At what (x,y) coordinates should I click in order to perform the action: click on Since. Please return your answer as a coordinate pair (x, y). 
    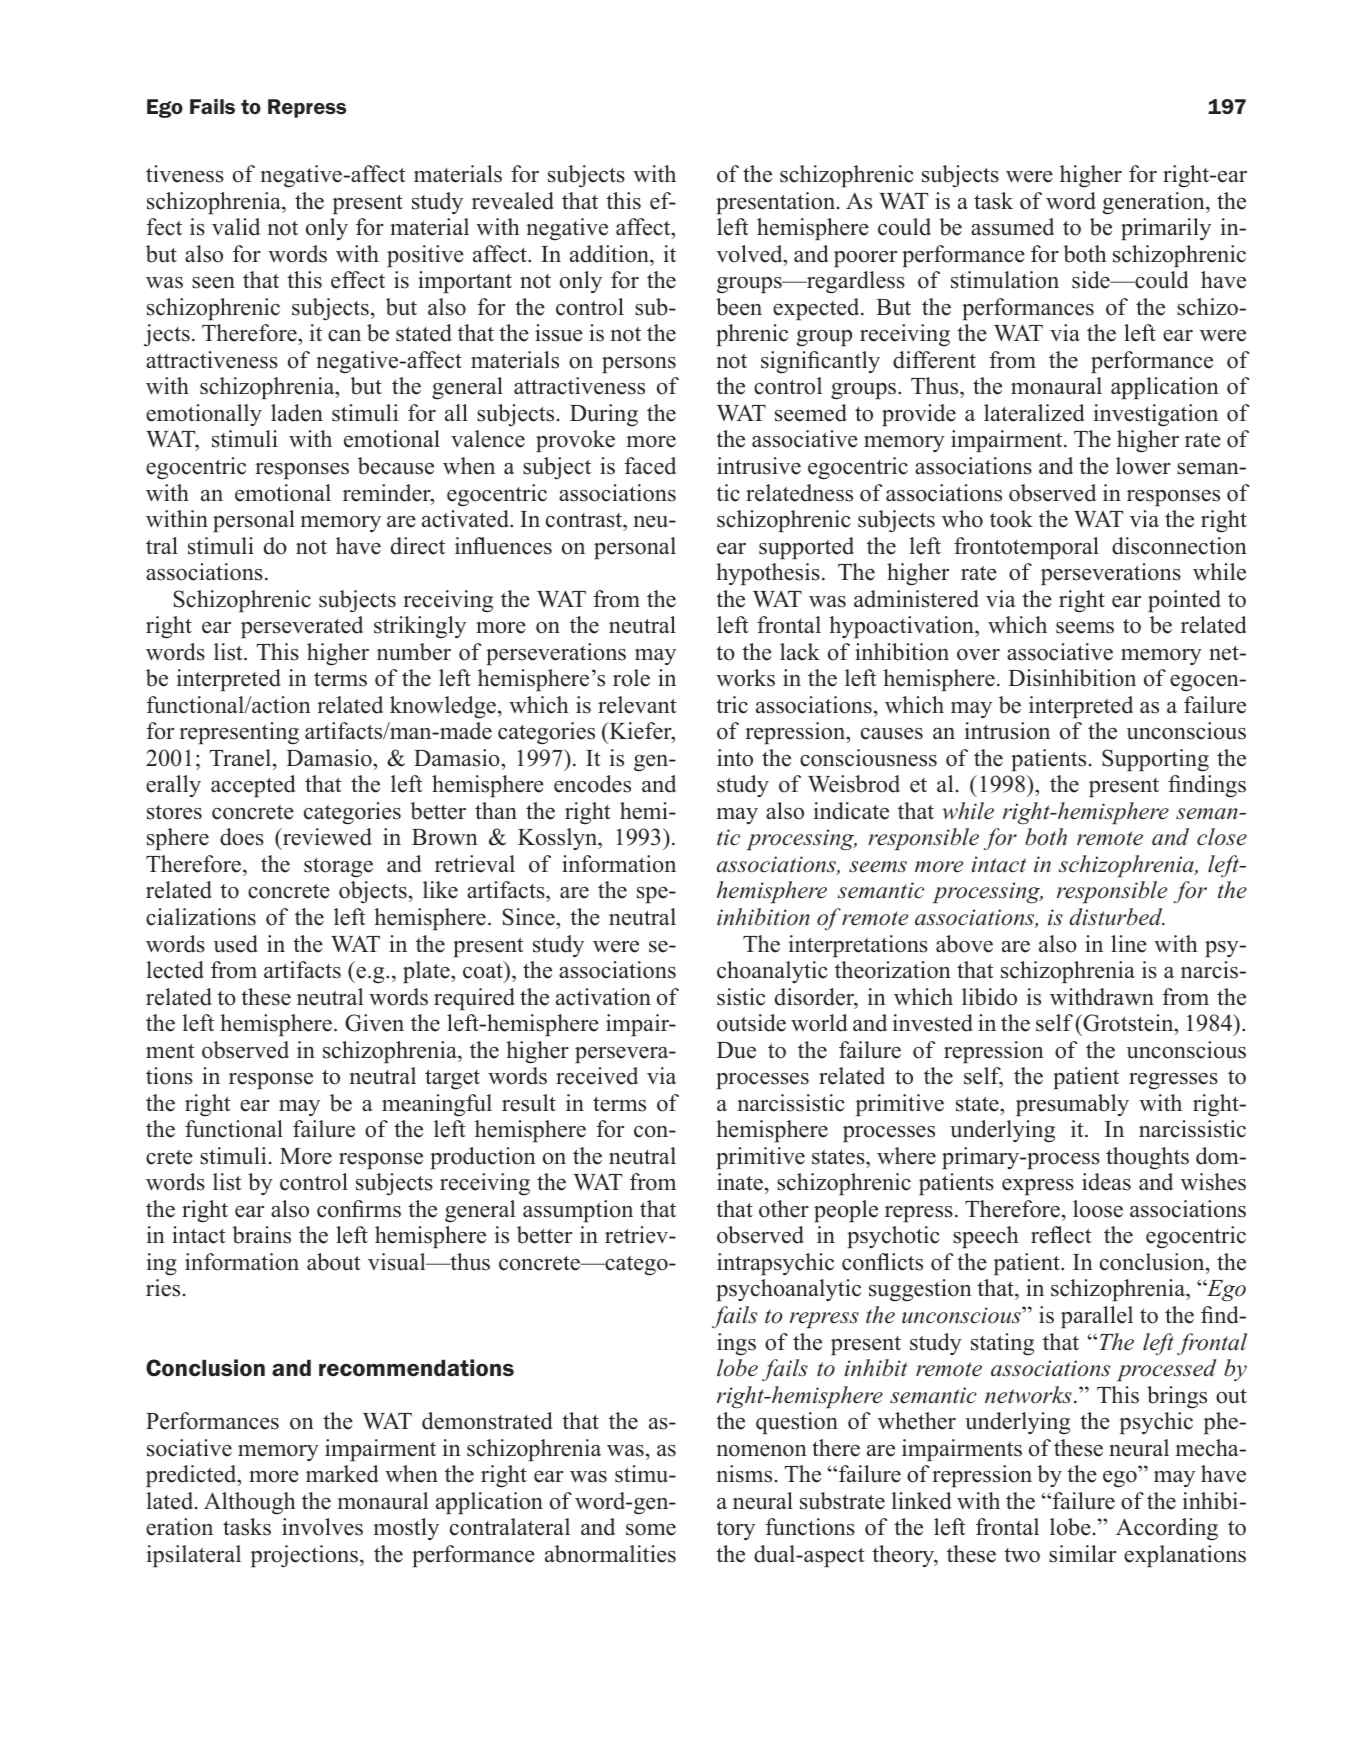
    Looking at the image, I should click on (530, 917).
